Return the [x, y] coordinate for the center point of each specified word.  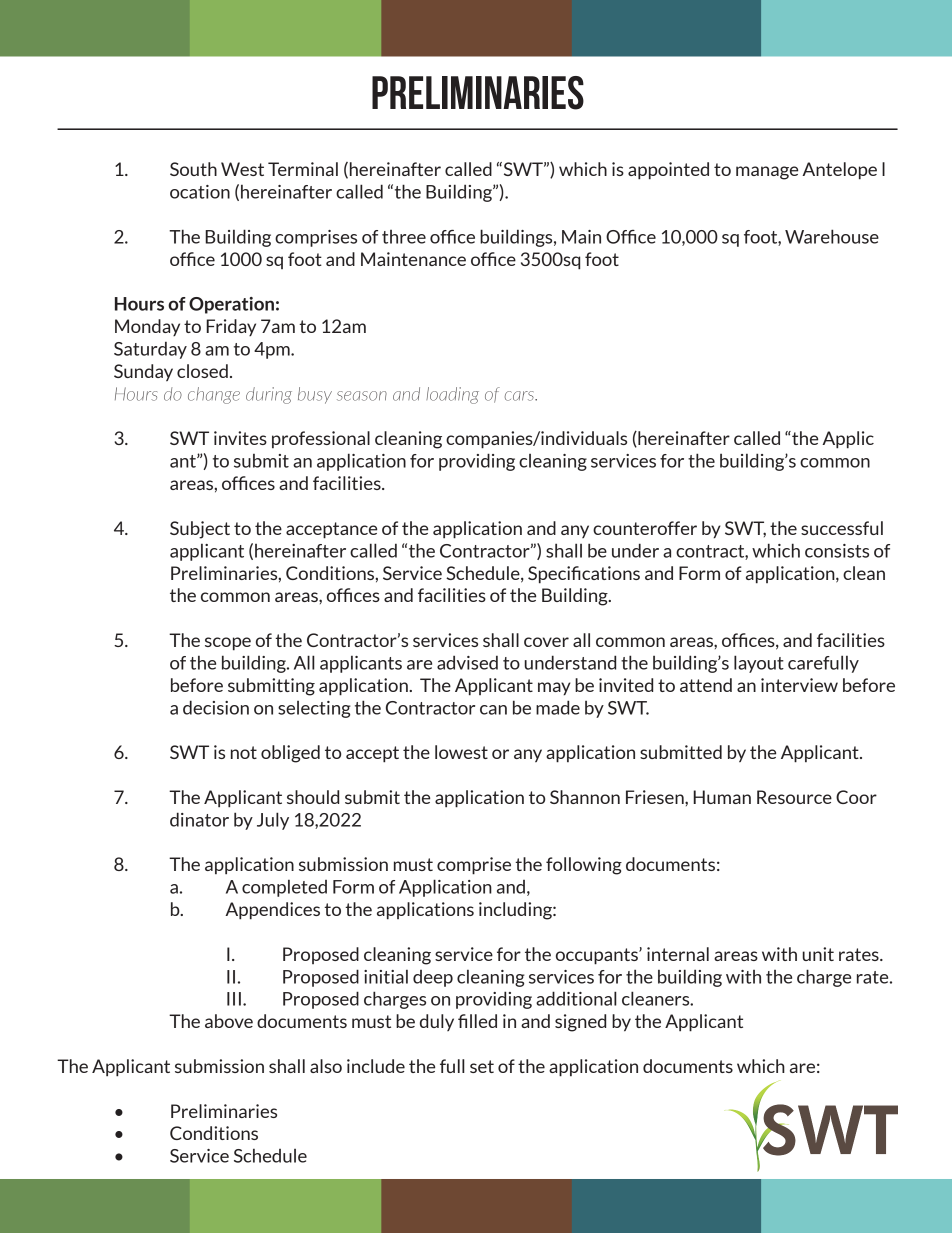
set [482, 1066]
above [229, 1021]
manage [767, 173]
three [404, 237]
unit [818, 954]
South [193, 169]
